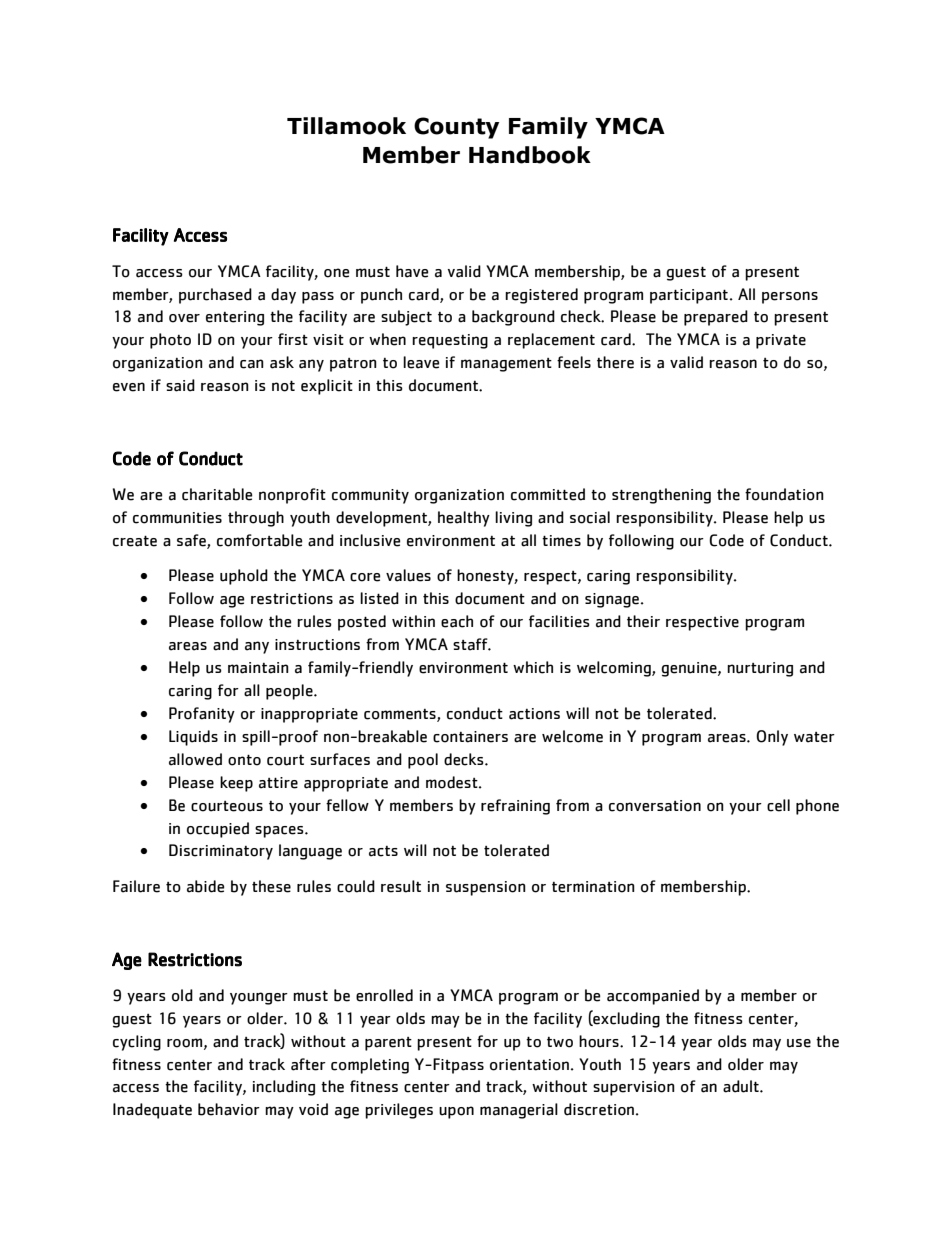  I want to click on purchased, so click(215, 296).
